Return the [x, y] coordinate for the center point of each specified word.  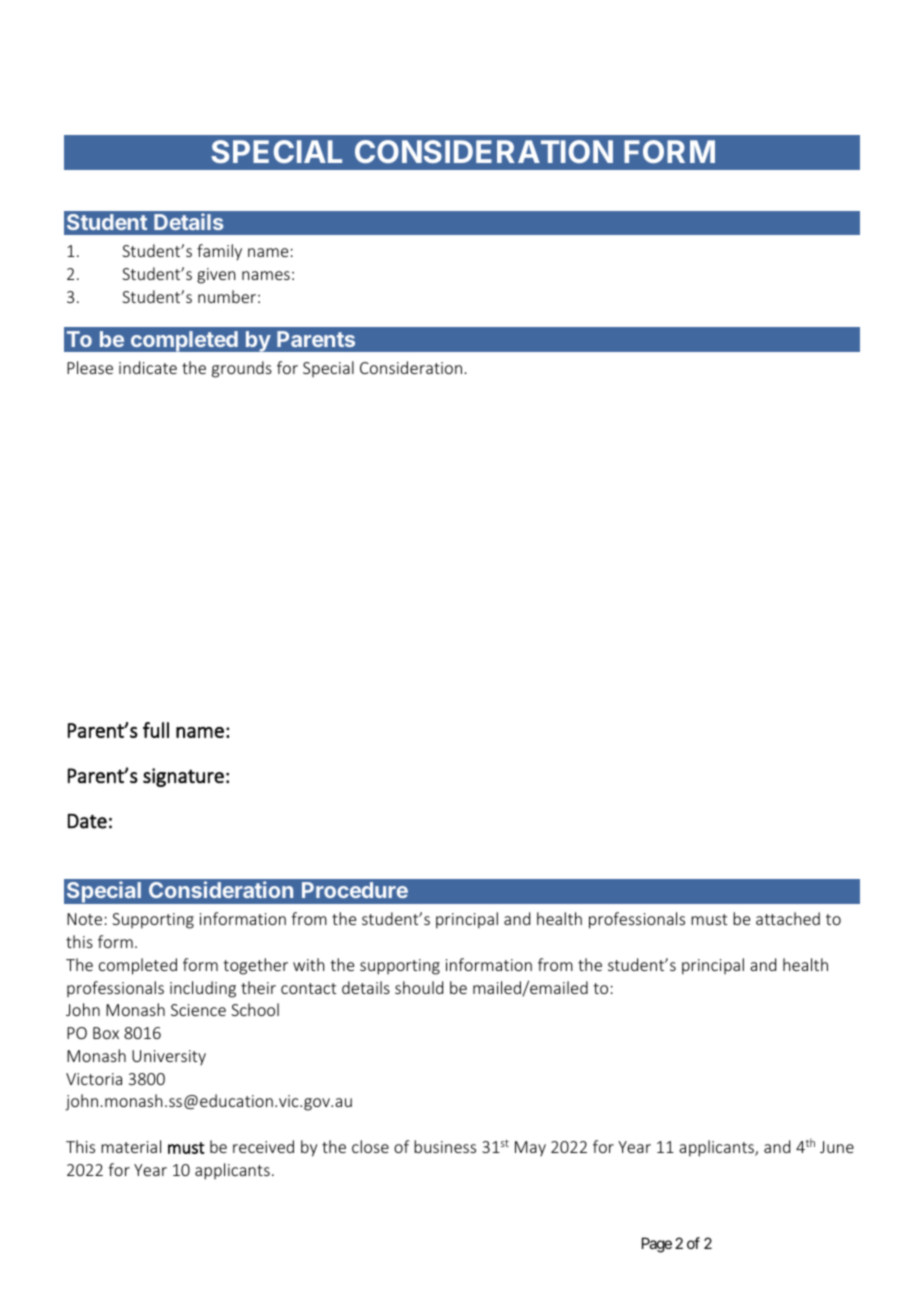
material [131, 1146]
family [219, 252]
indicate [148, 367]
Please [90, 367]
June [837, 1147]
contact [308, 988]
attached [788, 918]
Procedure [355, 890]
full [156, 730]
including [203, 989]
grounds [242, 369]
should [419, 987]
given [216, 276]
